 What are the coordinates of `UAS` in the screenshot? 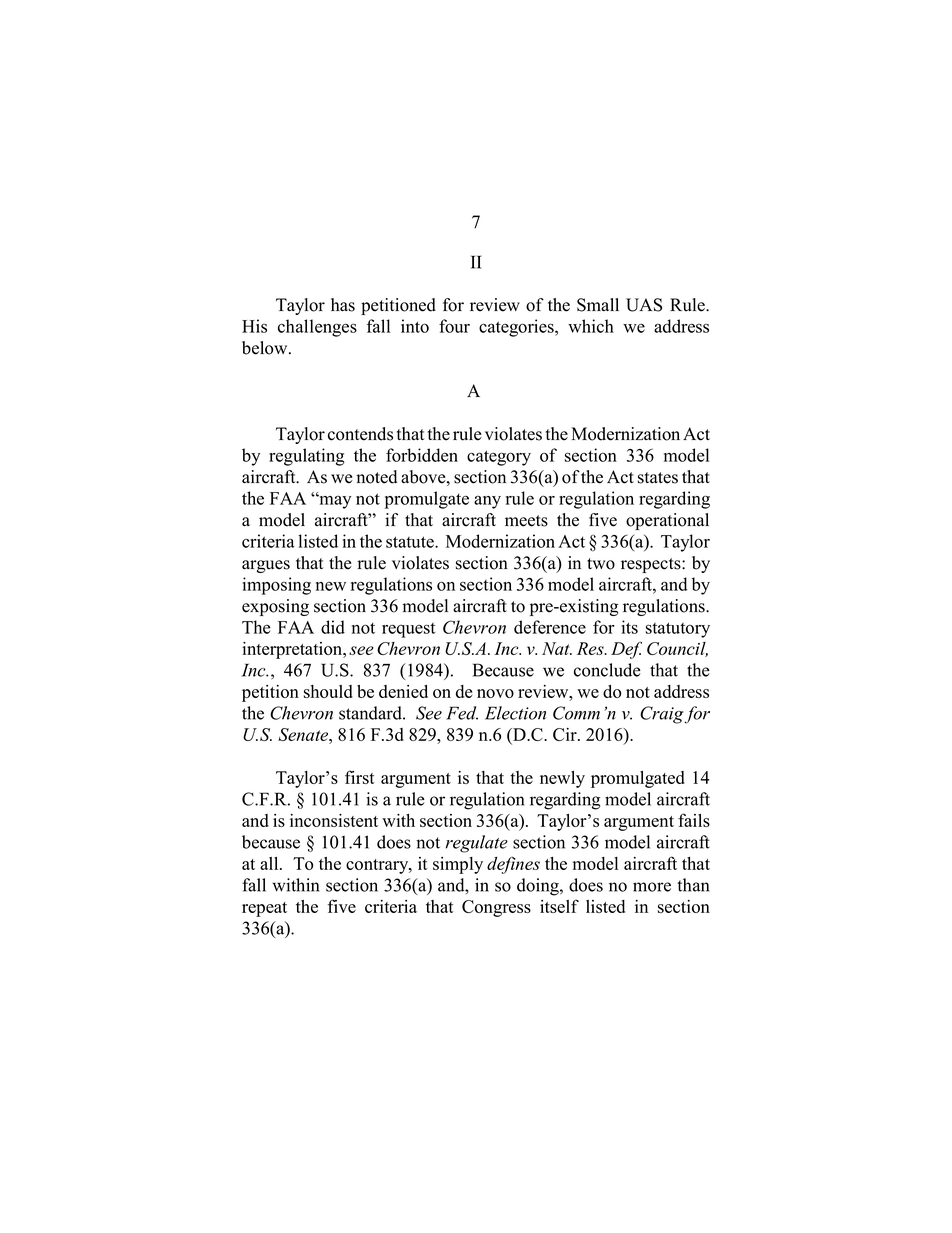 It's located at (644, 305).
